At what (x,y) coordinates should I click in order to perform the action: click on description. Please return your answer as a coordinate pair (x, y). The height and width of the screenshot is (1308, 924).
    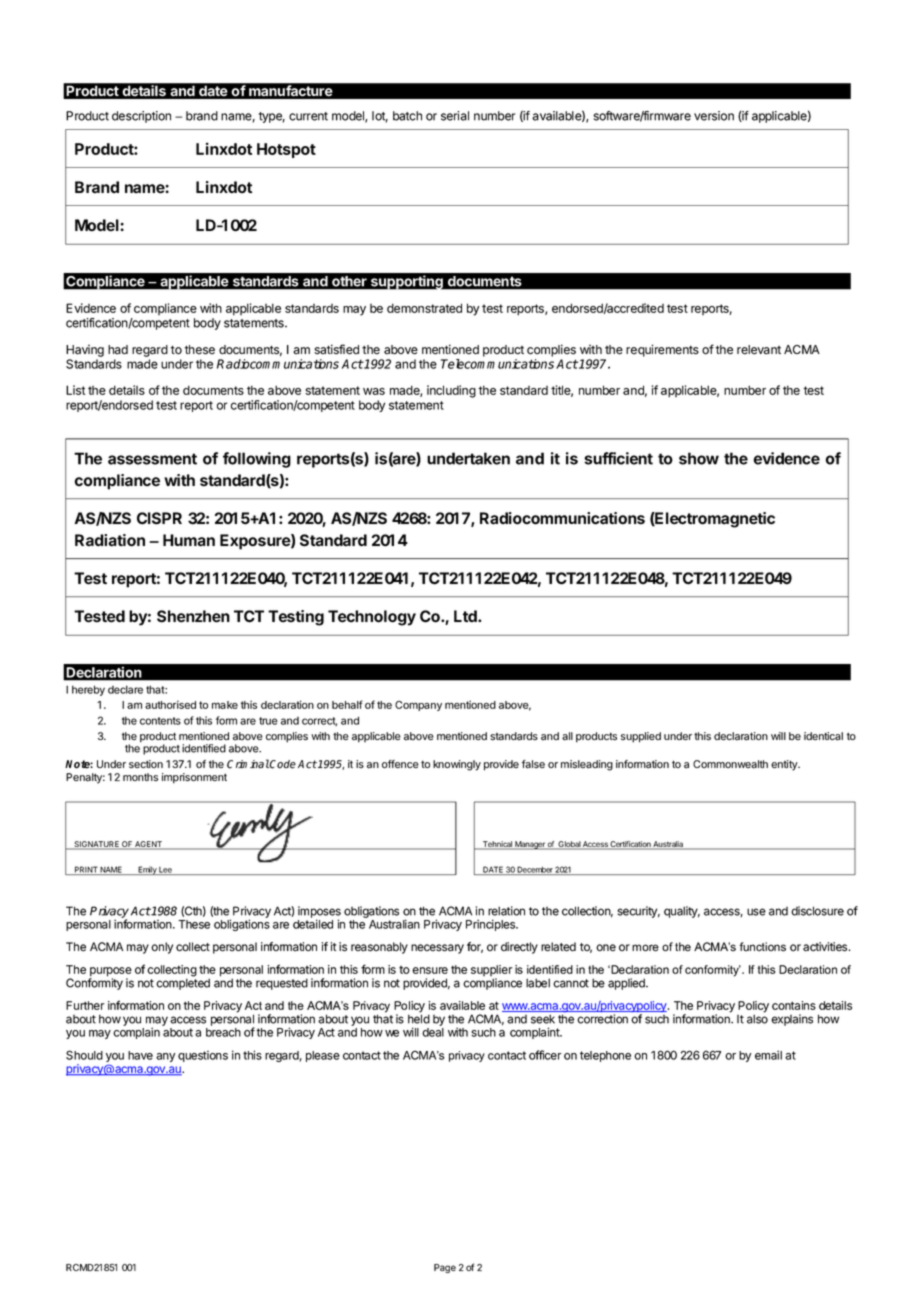
    Looking at the image, I should click on (141, 117).
